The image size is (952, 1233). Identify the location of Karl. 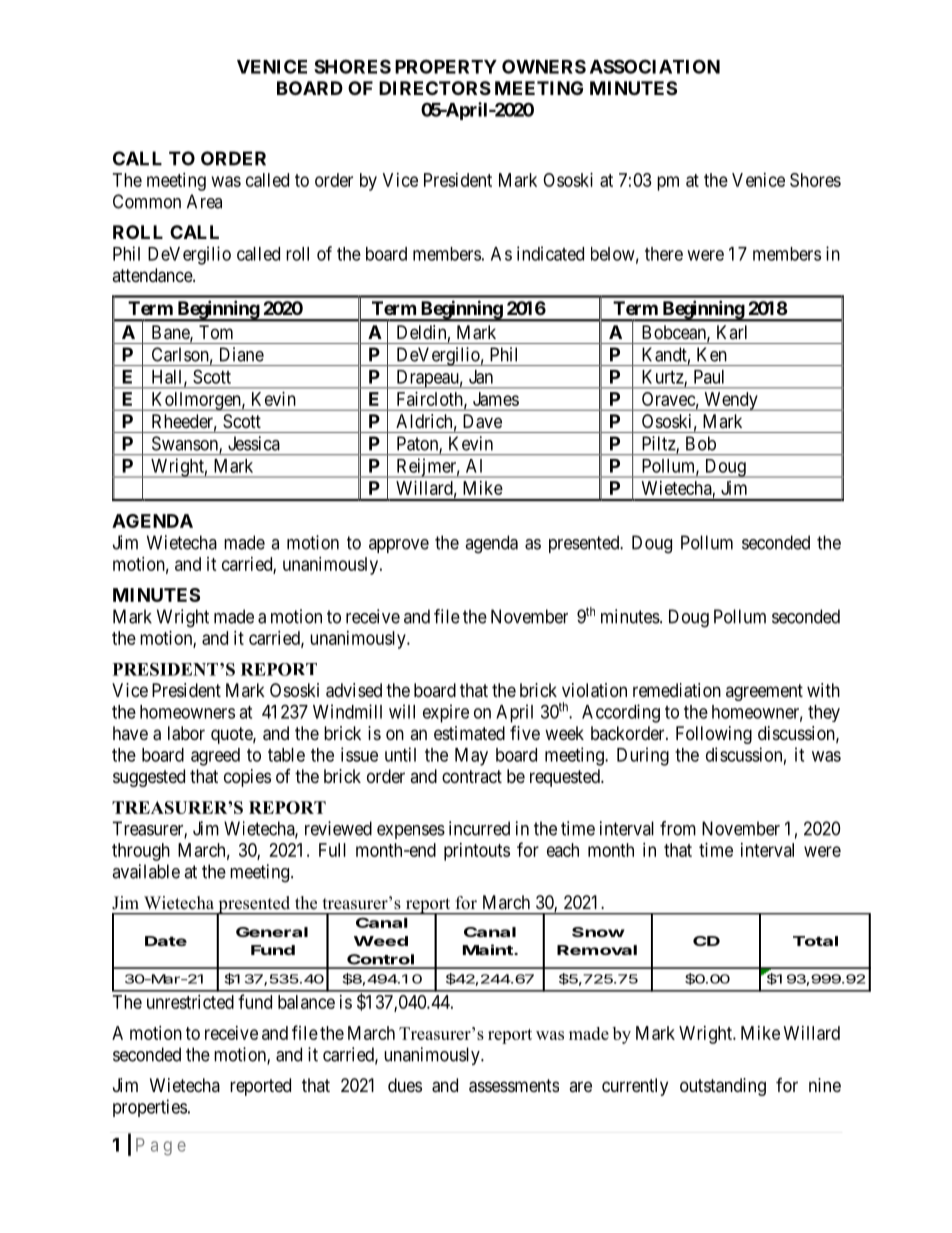
(732, 332).
